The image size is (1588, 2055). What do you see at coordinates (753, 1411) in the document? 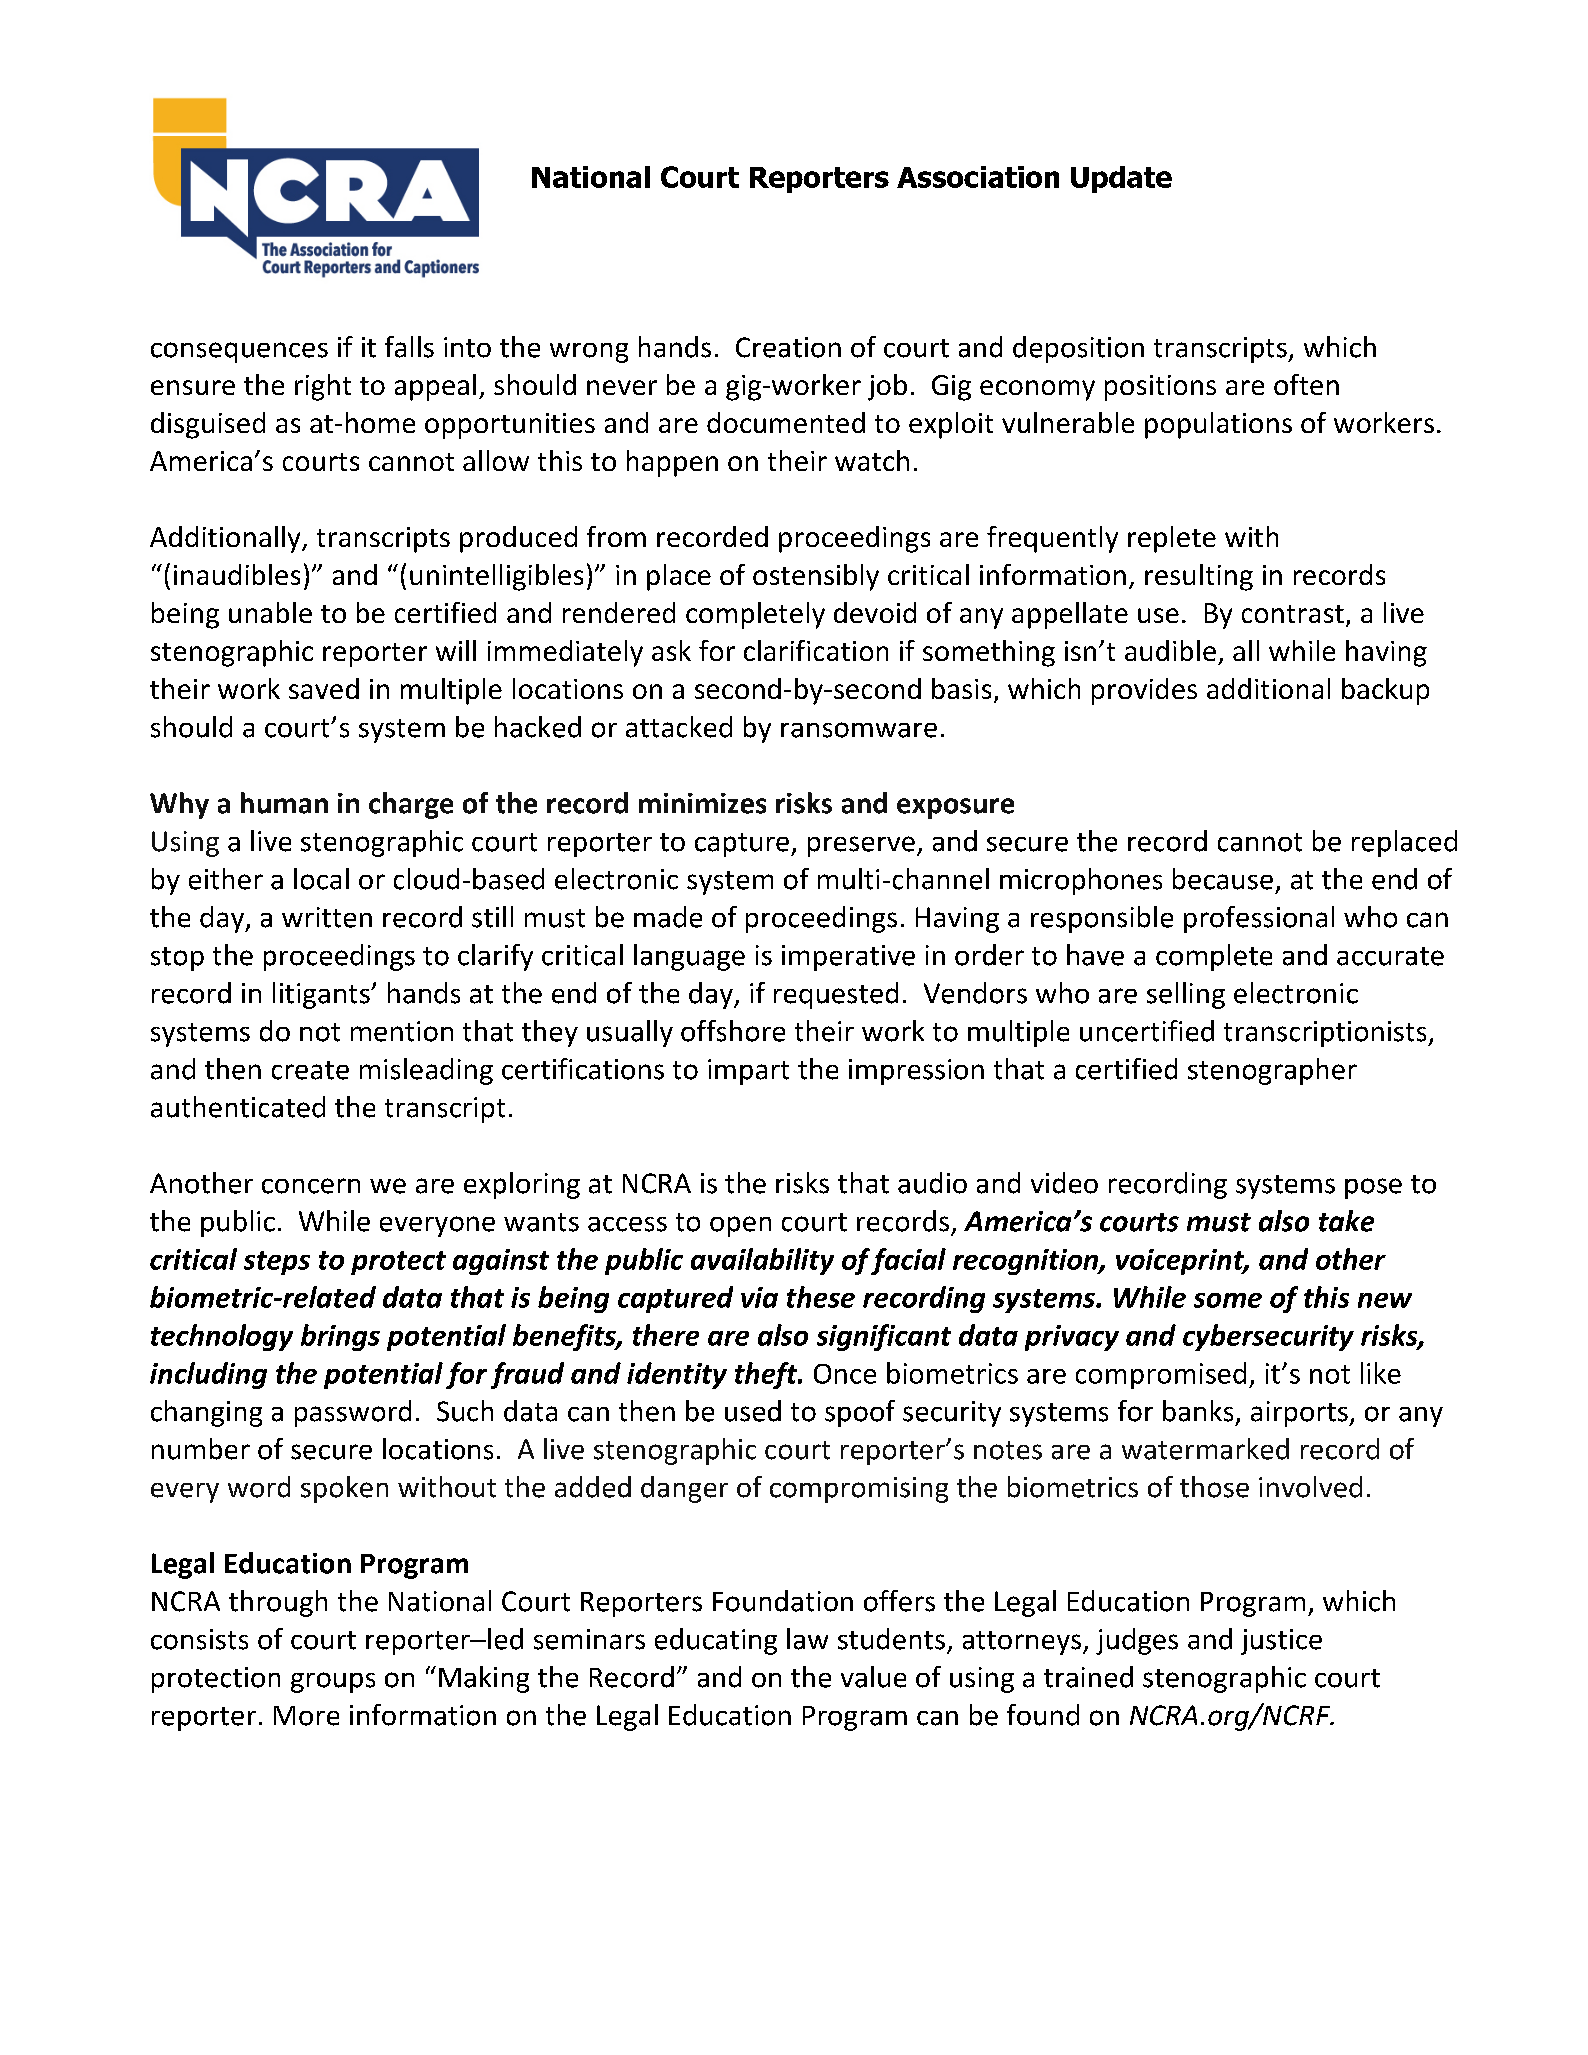
I see `used` at bounding box center [753, 1411].
